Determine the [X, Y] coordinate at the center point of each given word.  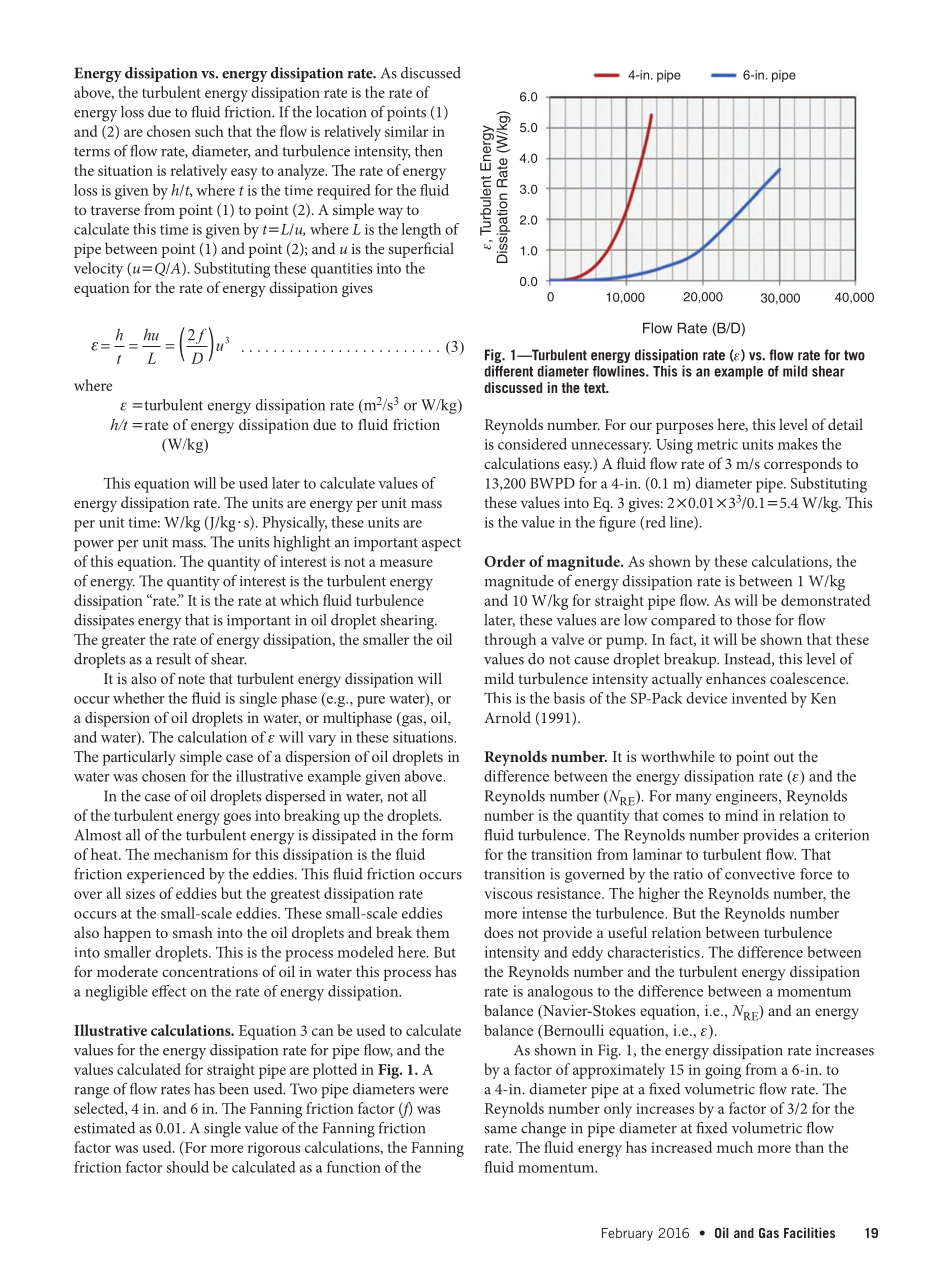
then [429, 151]
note [191, 679]
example [738, 373]
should [187, 1167]
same [500, 1130]
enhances [736, 678]
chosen [169, 131]
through [510, 641]
